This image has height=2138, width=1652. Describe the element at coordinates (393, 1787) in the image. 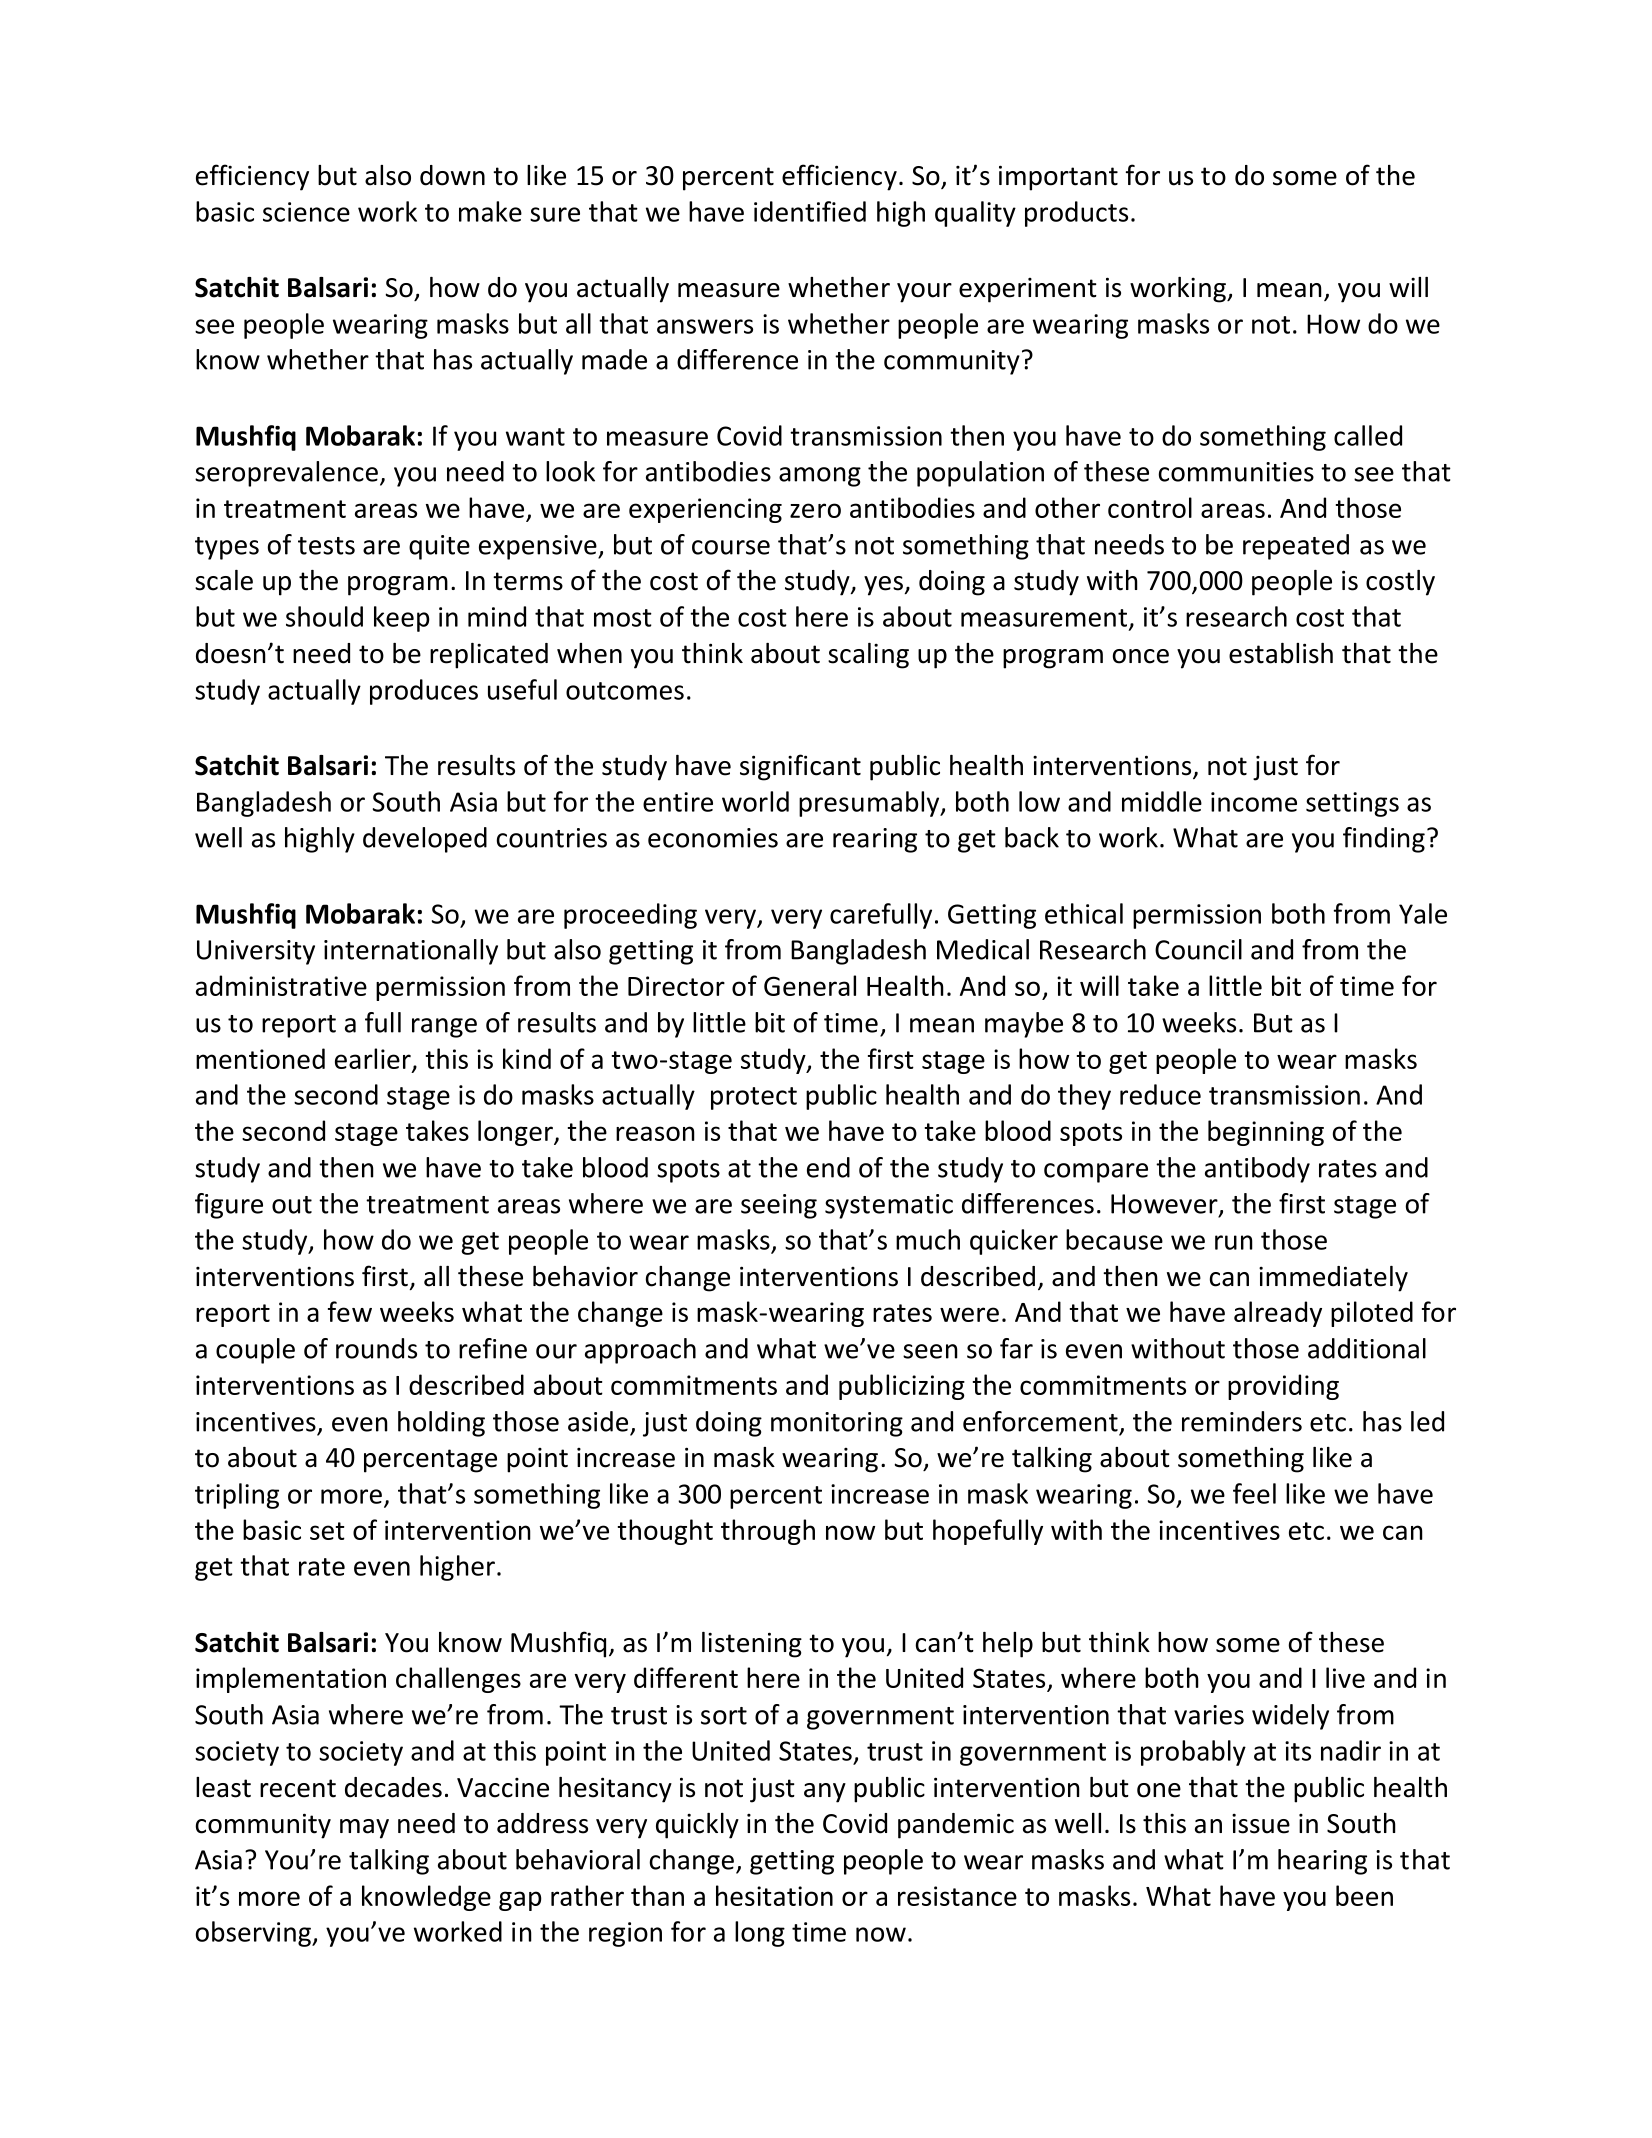

I see `decades` at that location.
